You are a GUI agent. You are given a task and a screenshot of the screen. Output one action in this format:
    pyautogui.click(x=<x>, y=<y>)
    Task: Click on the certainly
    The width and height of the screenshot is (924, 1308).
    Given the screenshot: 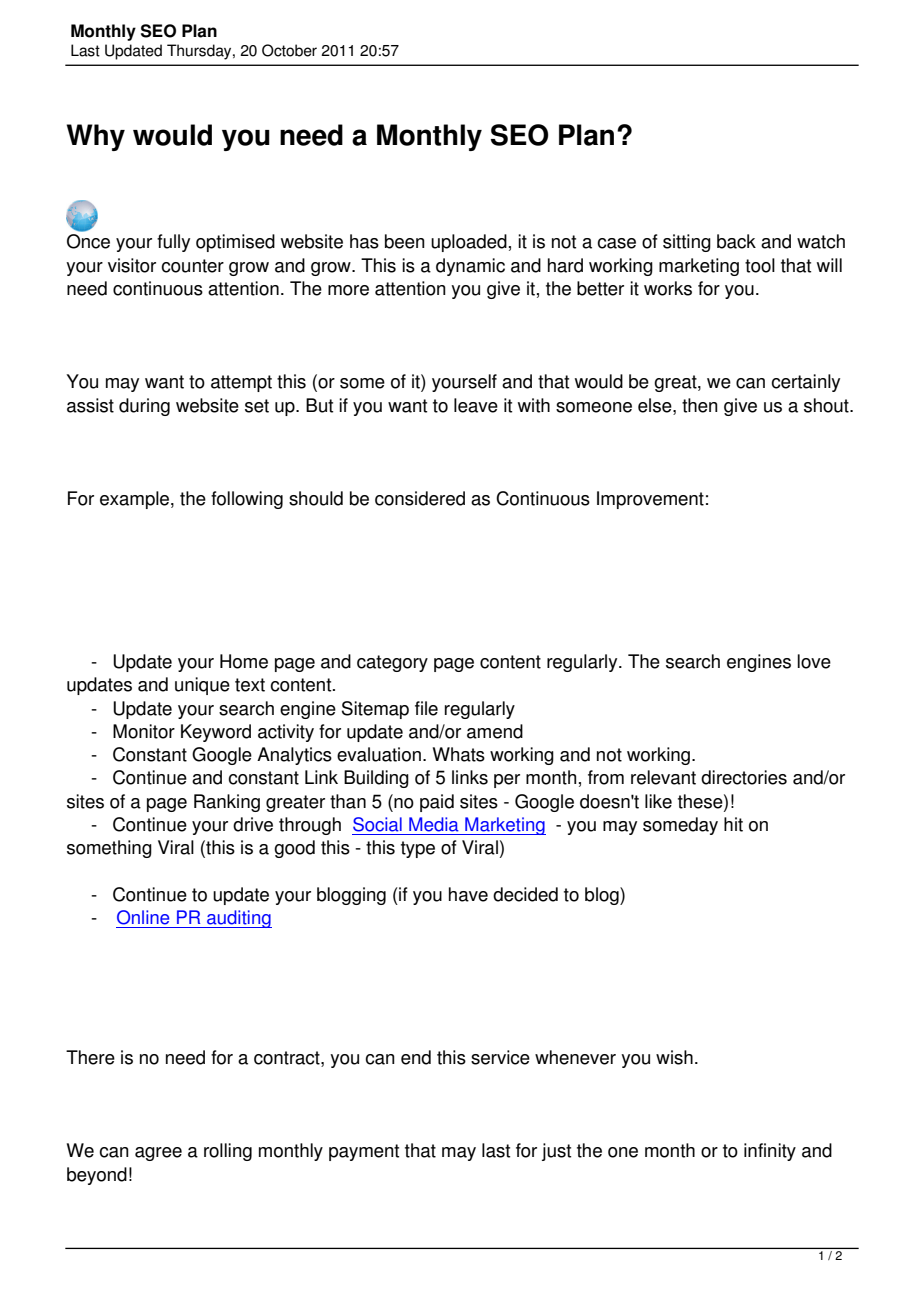 What is the action you would take?
    pyautogui.click(x=805, y=383)
